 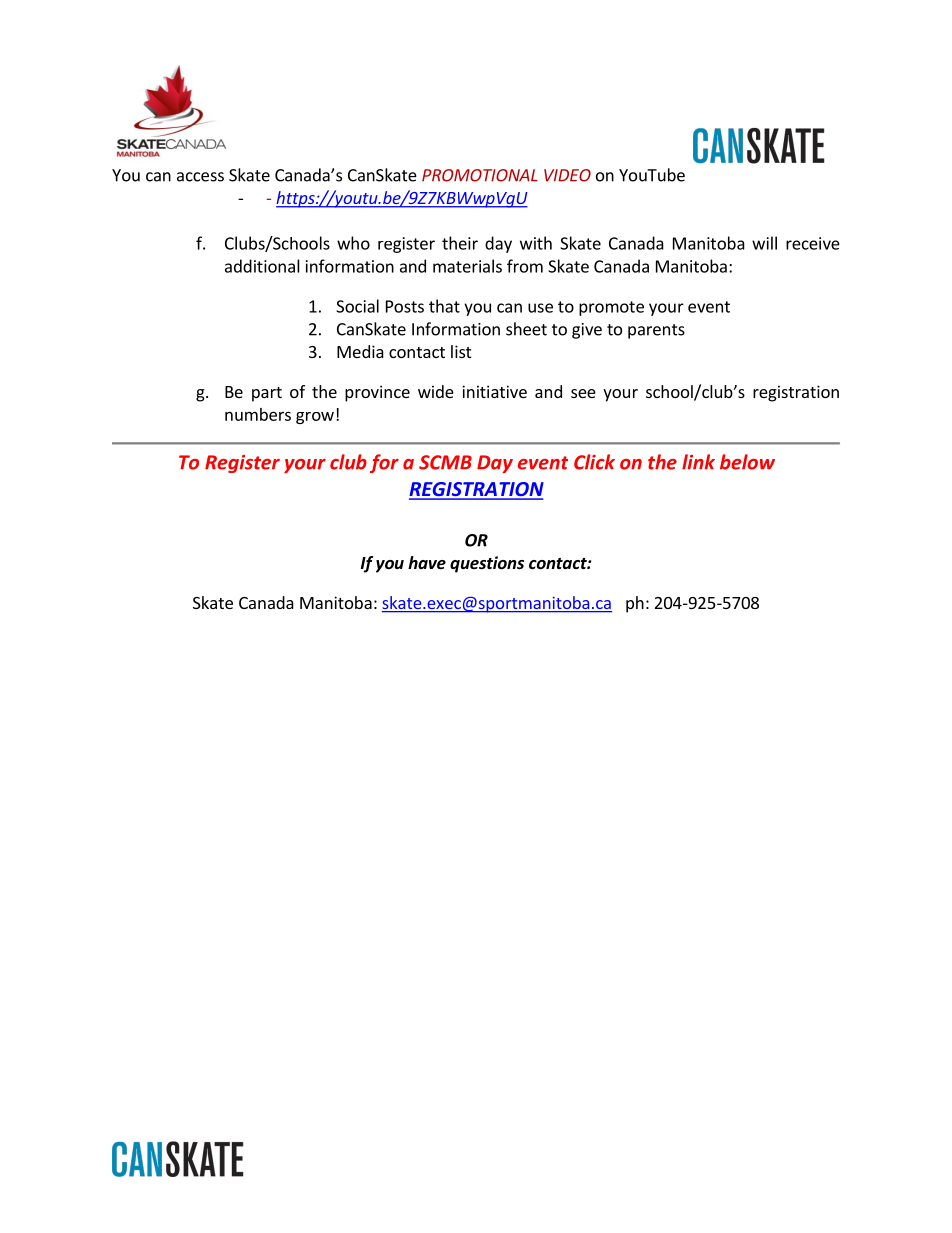 I want to click on questions, so click(x=487, y=564).
